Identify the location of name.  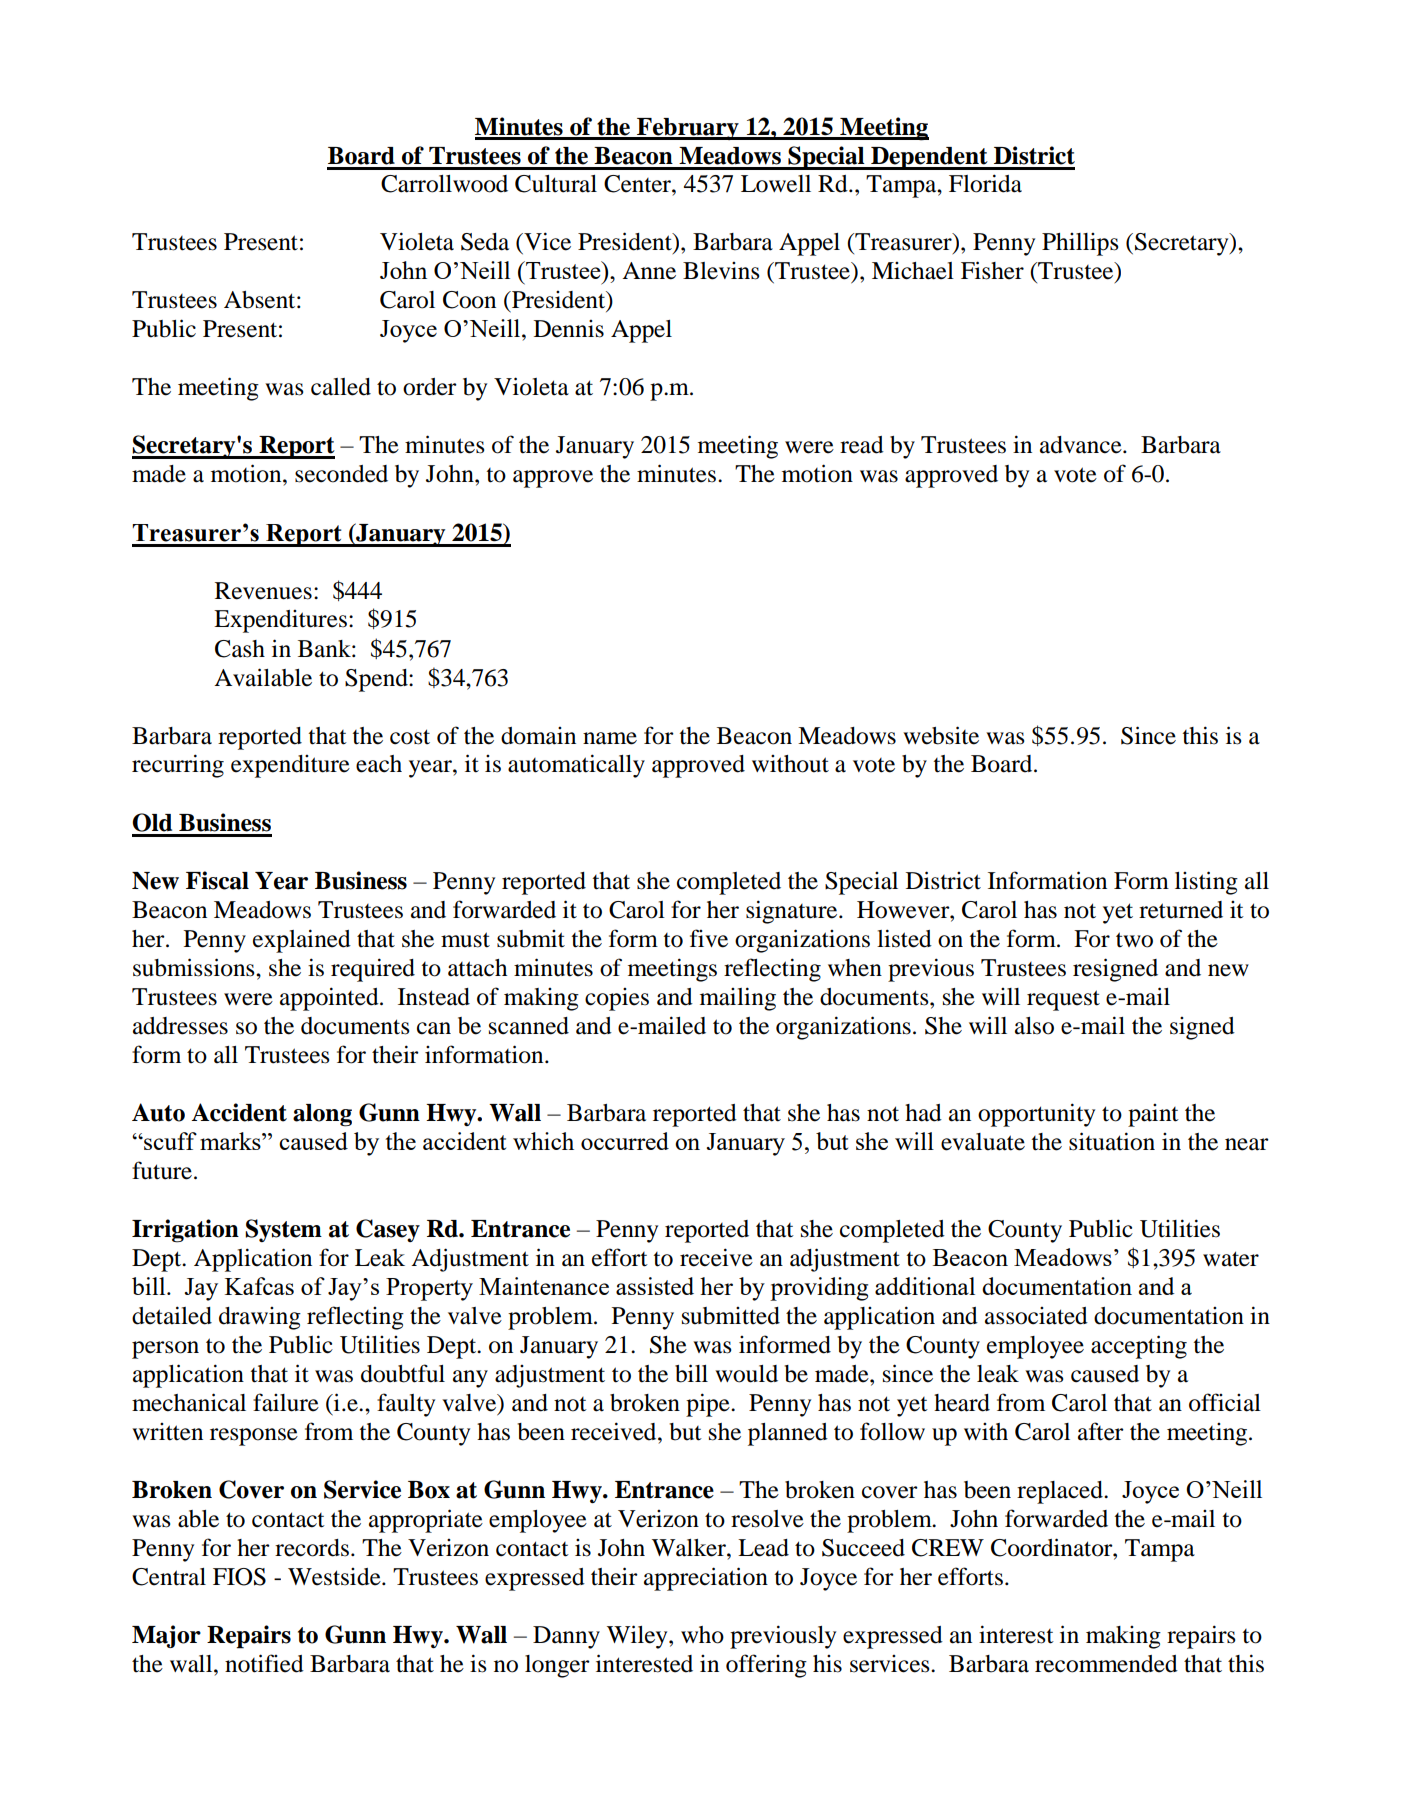
(610, 738).
